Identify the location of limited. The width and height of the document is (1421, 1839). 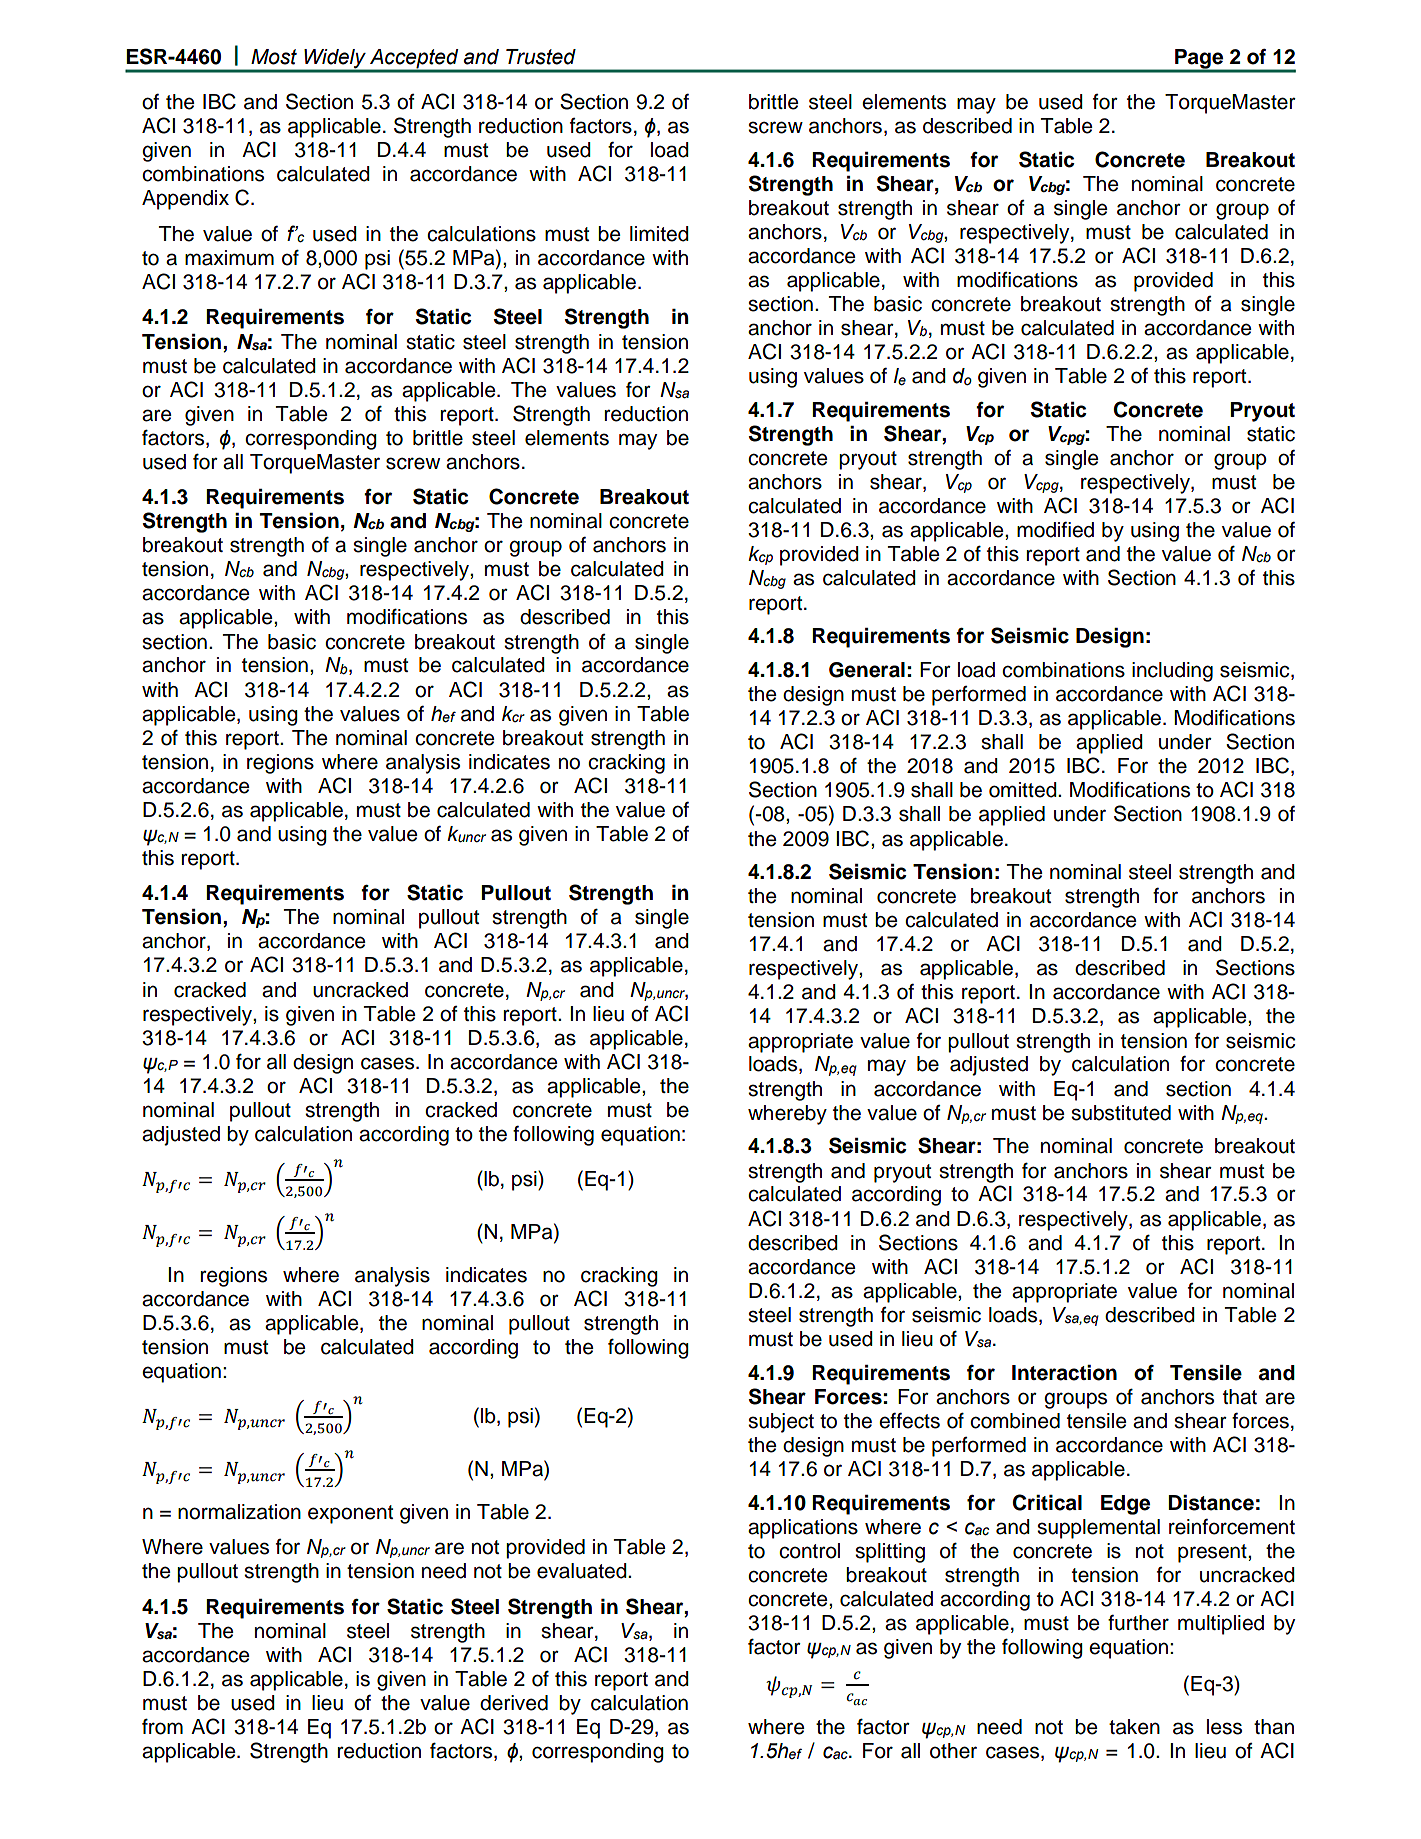
(659, 234).
